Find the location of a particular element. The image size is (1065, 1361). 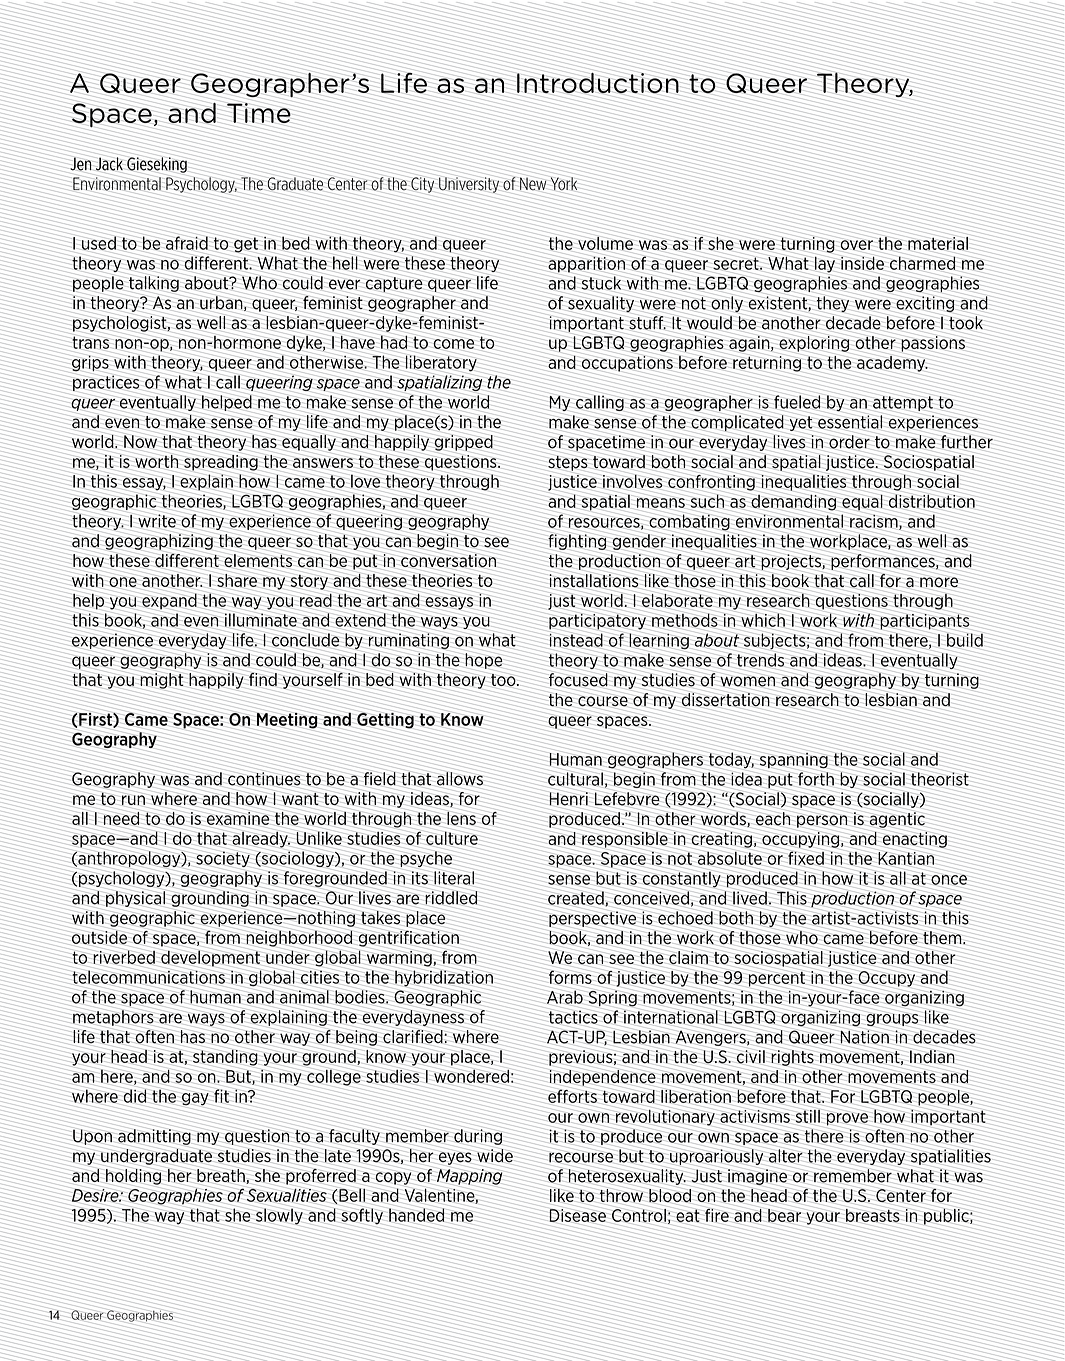

development is located at coordinates (209, 959).
